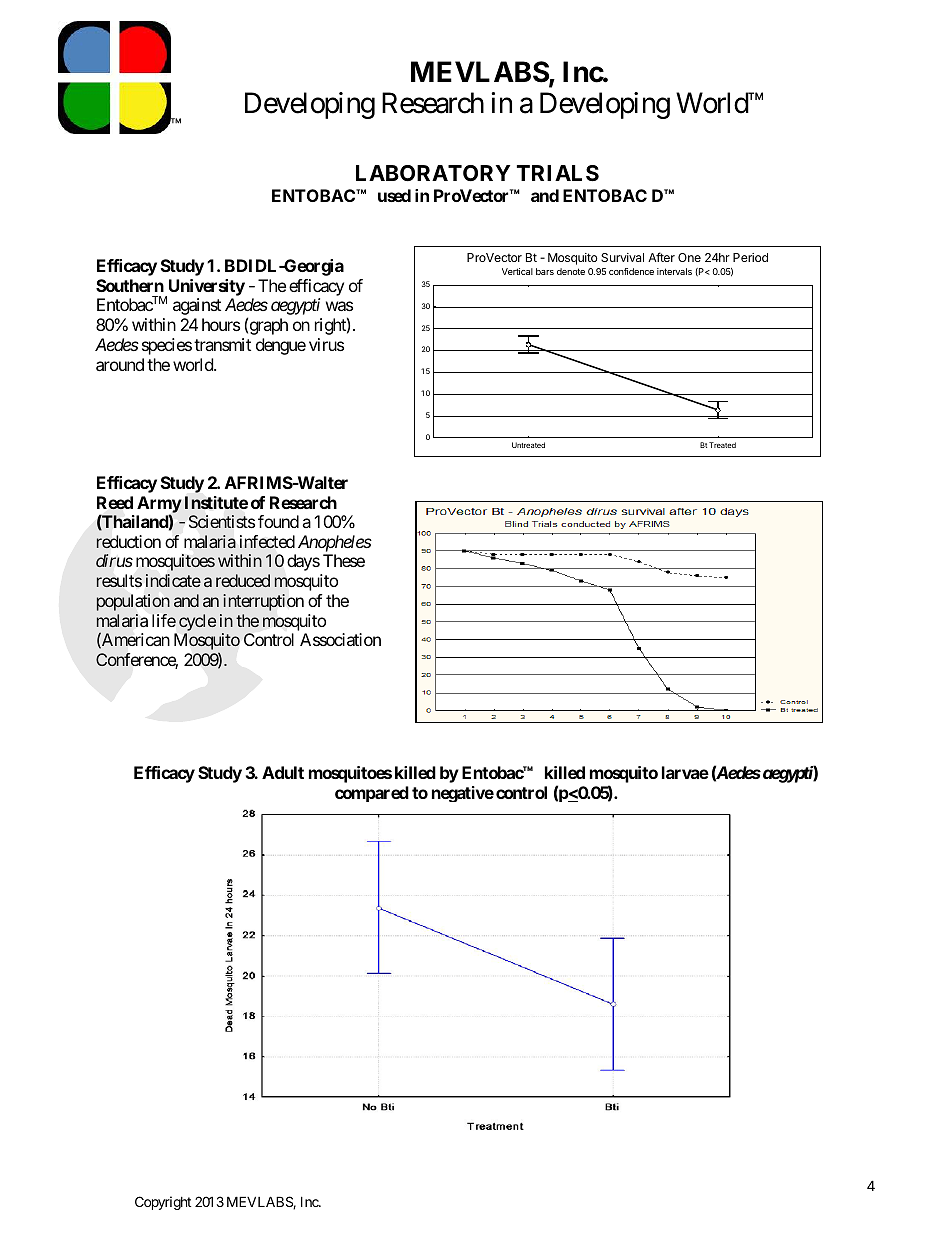 This document has height=1233, width=952. Describe the element at coordinates (205, 288) in the document. I see `University` at that location.
